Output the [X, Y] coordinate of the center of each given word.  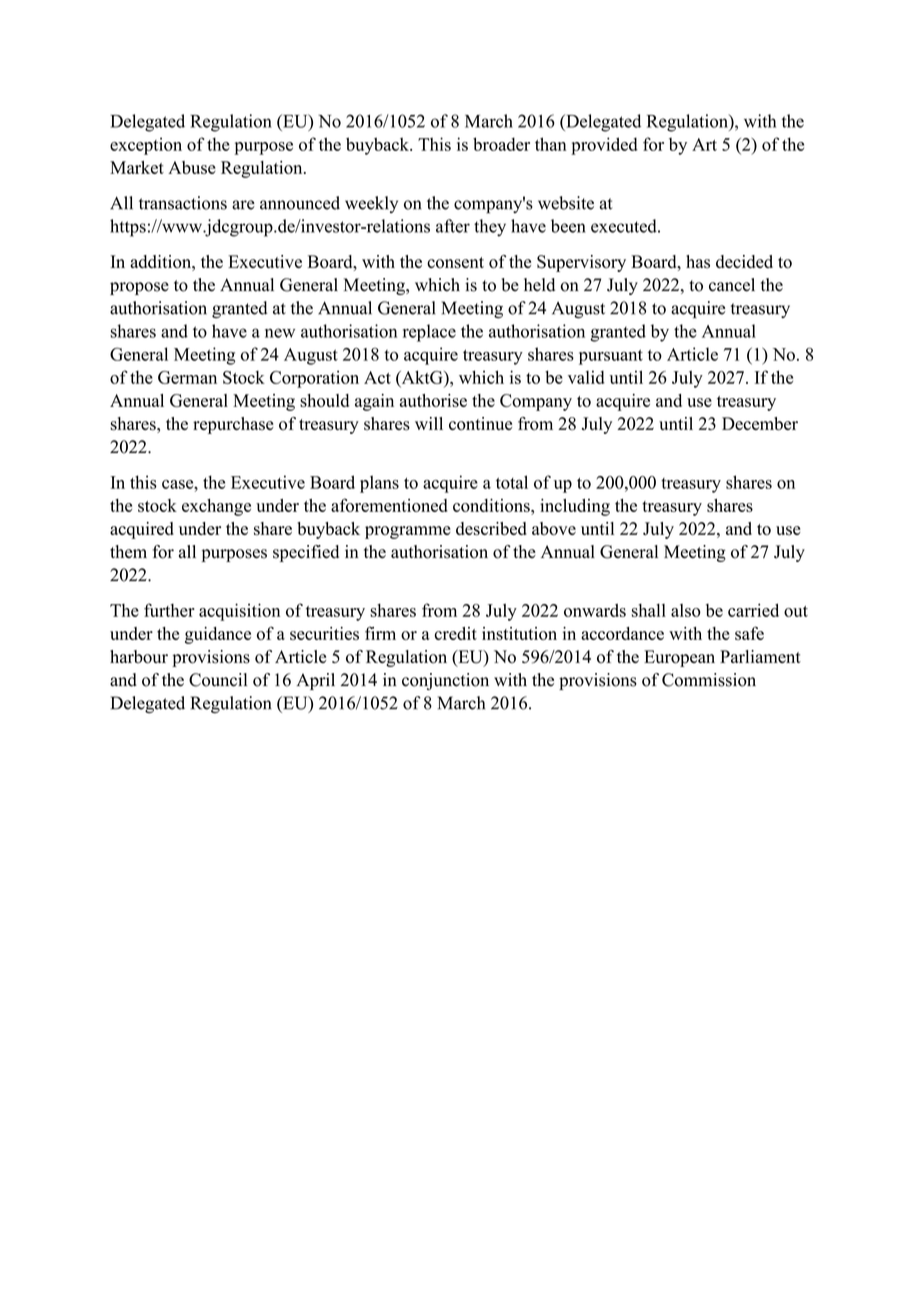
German [187, 377]
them [128, 551]
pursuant [611, 357]
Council [218, 680]
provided [604, 146]
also [686, 610]
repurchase [233, 425]
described [491, 528]
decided [744, 261]
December [760, 424]
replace [429, 333]
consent [455, 263]
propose [139, 288]
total [512, 482]
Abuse [192, 167]
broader [501, 144]
